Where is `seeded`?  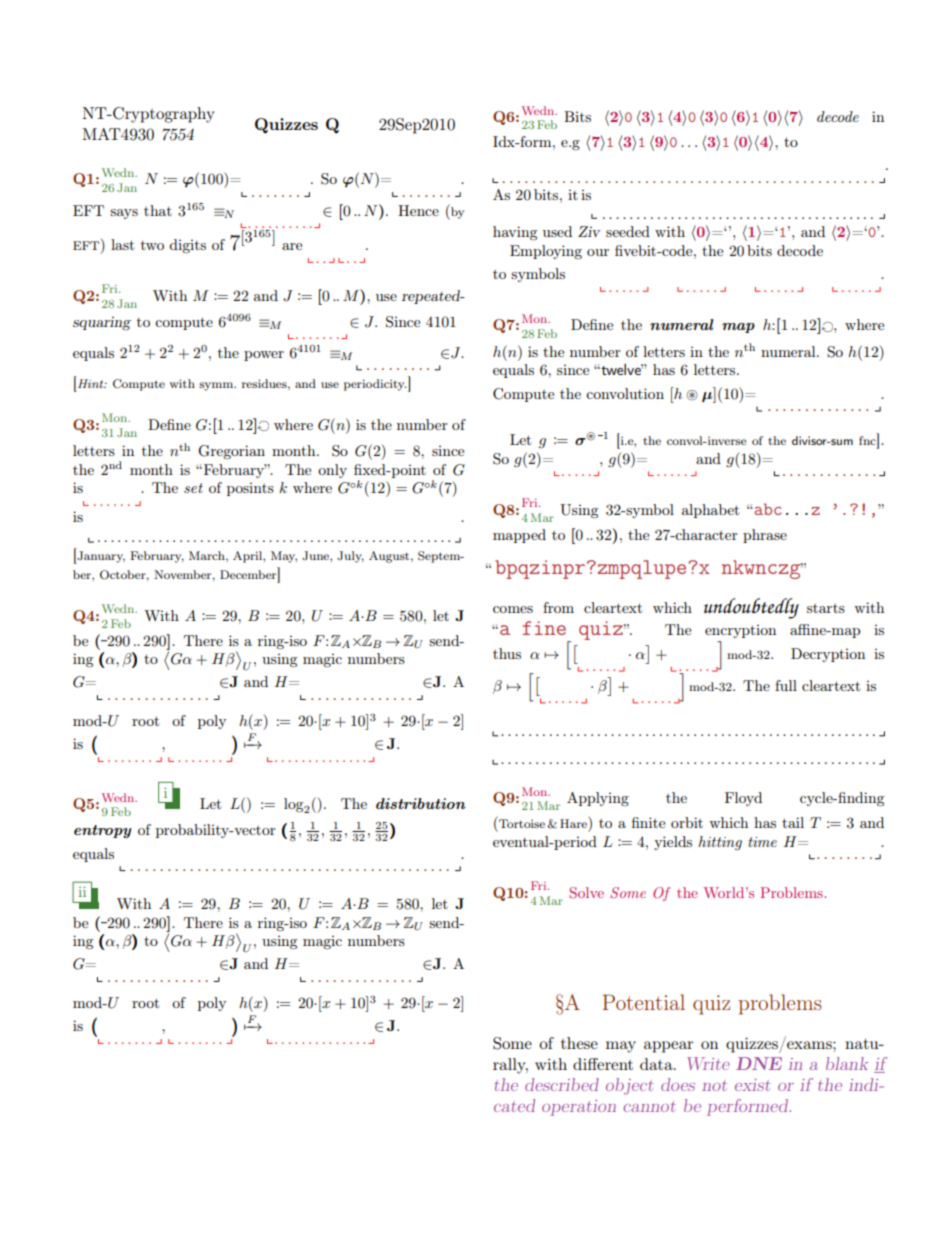
seeded is located at coordinates (628, 231).
